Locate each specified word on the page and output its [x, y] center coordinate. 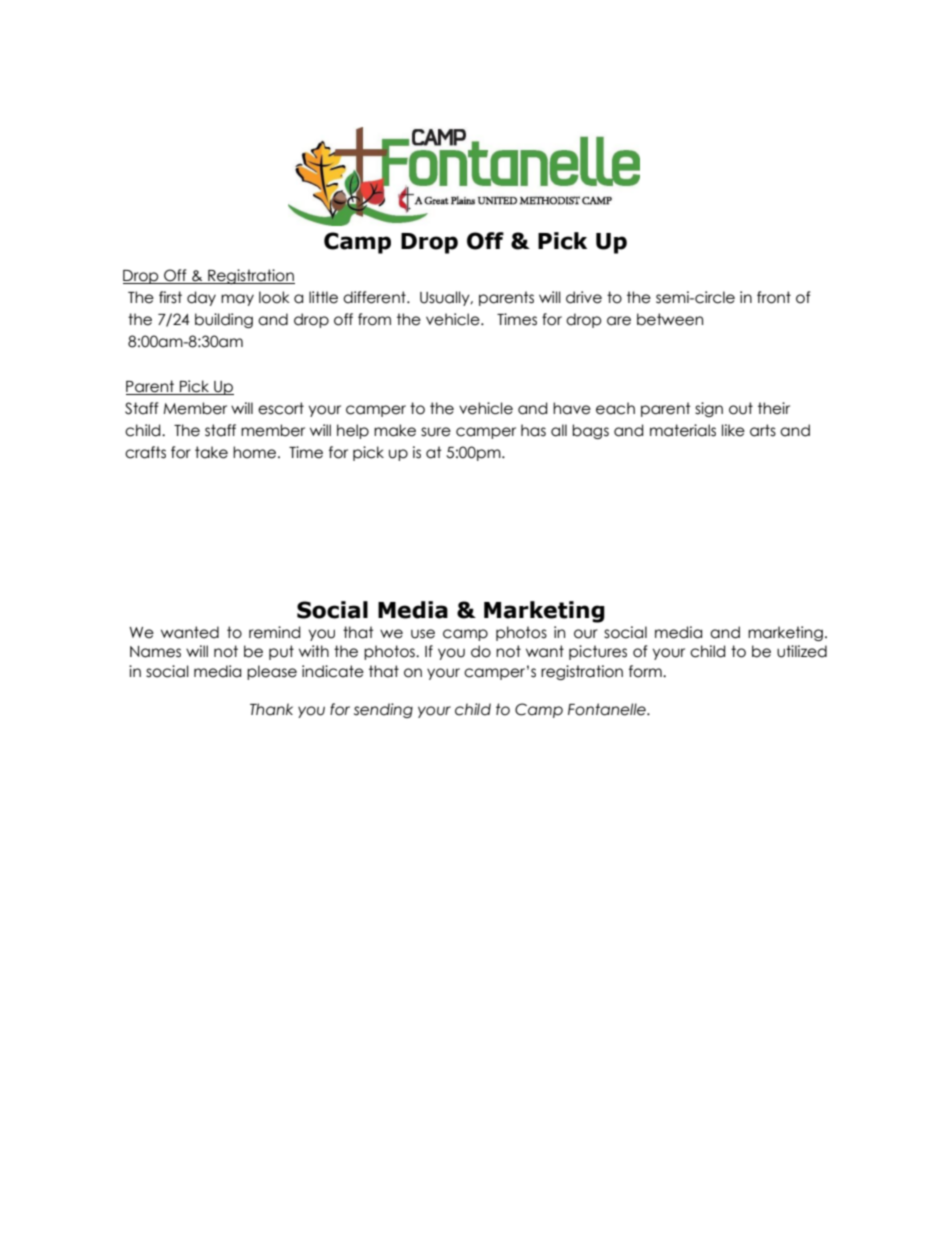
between [670, 319]
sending [383, 710]
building [224, 320]
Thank [271, 709]
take [211, 452]
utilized [802, 651]
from [374, 319]
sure [436, 432]
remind [274, 632]
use [423, 634]
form [646, 671]
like [733, 430]
